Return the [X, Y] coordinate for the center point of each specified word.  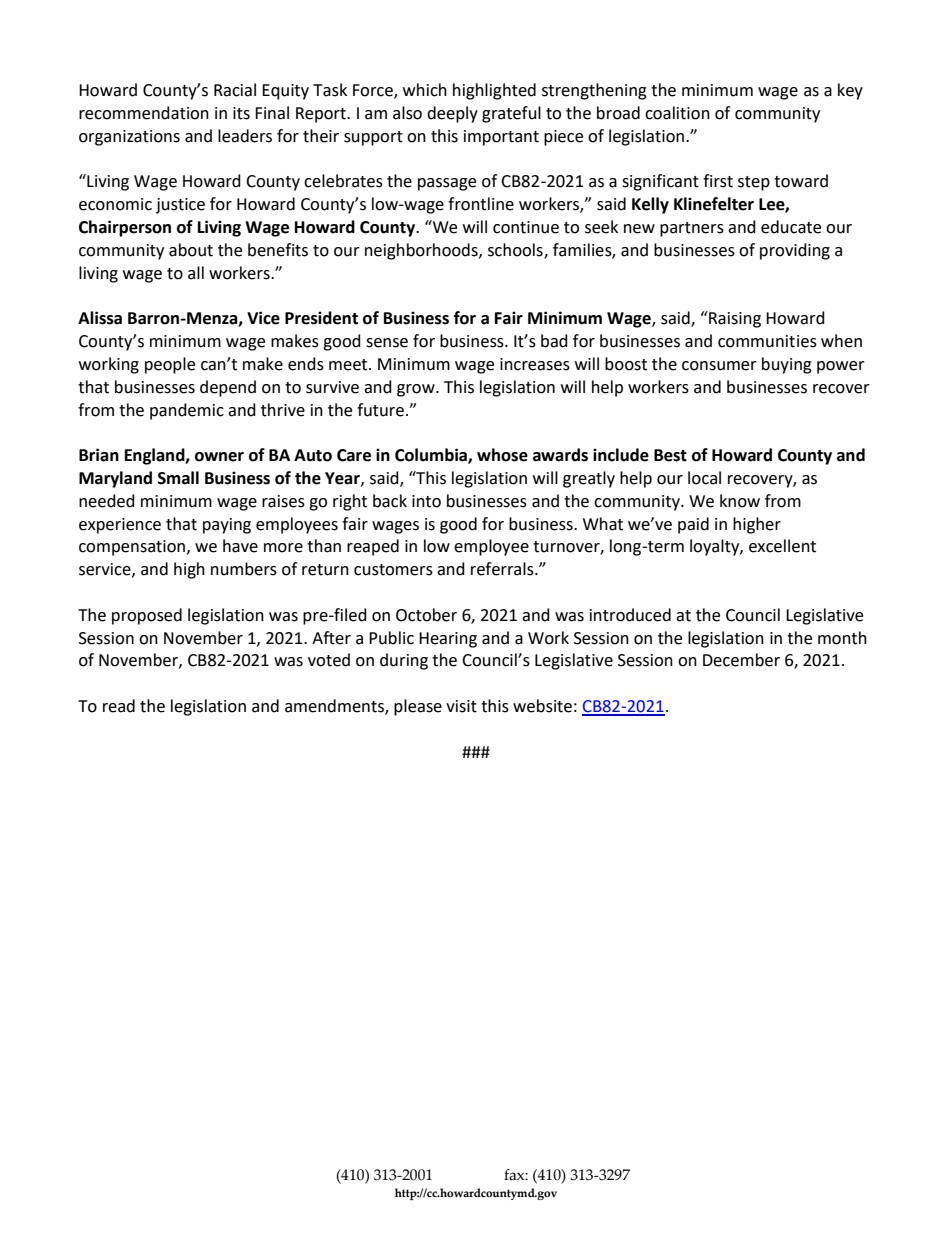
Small [178, 478]
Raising [734, 319]
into [426, 501]
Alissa [100, 318]
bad [554, 341]
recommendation [144, 113]
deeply [452, 114]
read [119, 706]
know [740, 501]
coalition [677, 113]
